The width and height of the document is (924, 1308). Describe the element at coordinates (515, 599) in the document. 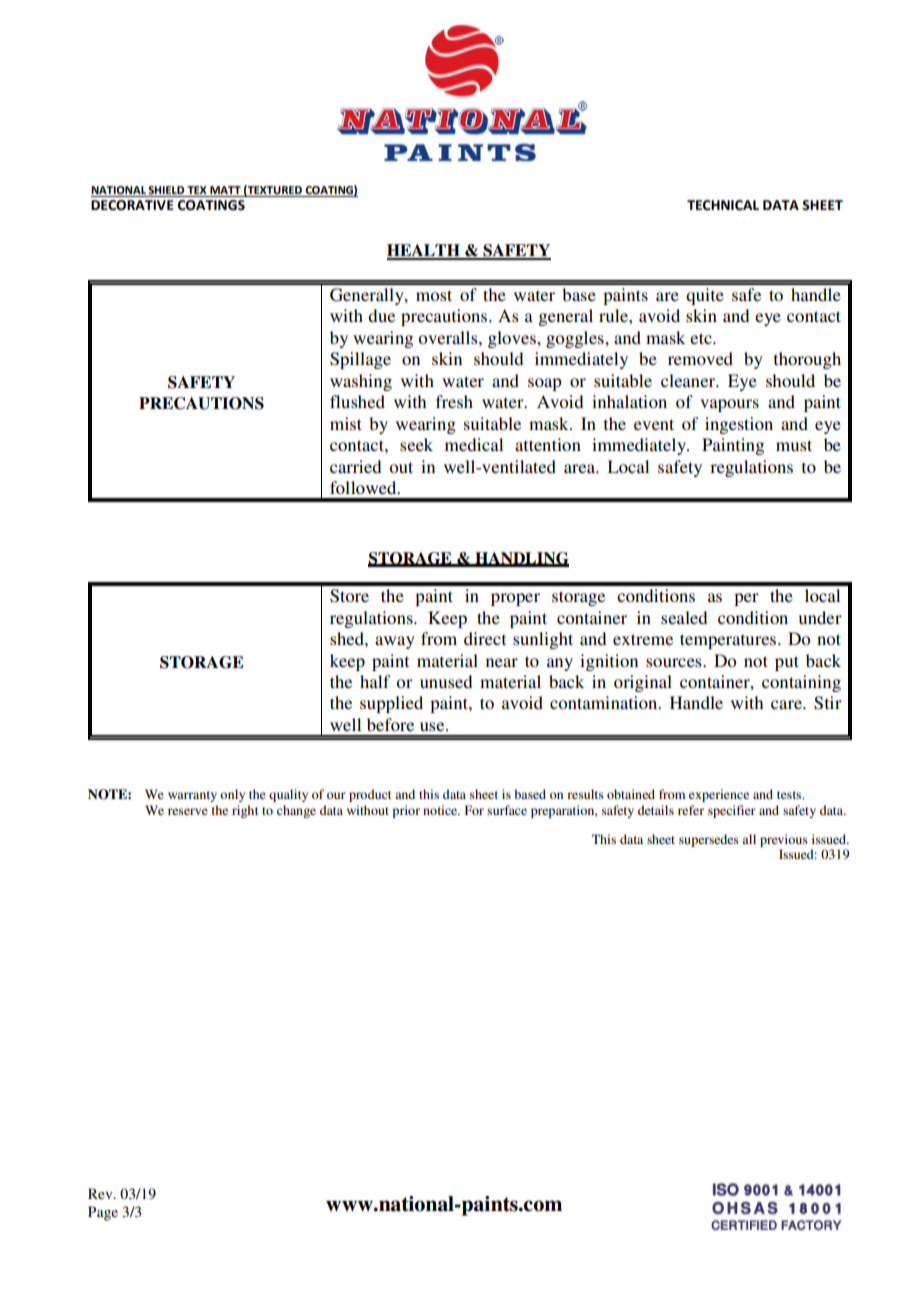

I see `proper` at that location.
